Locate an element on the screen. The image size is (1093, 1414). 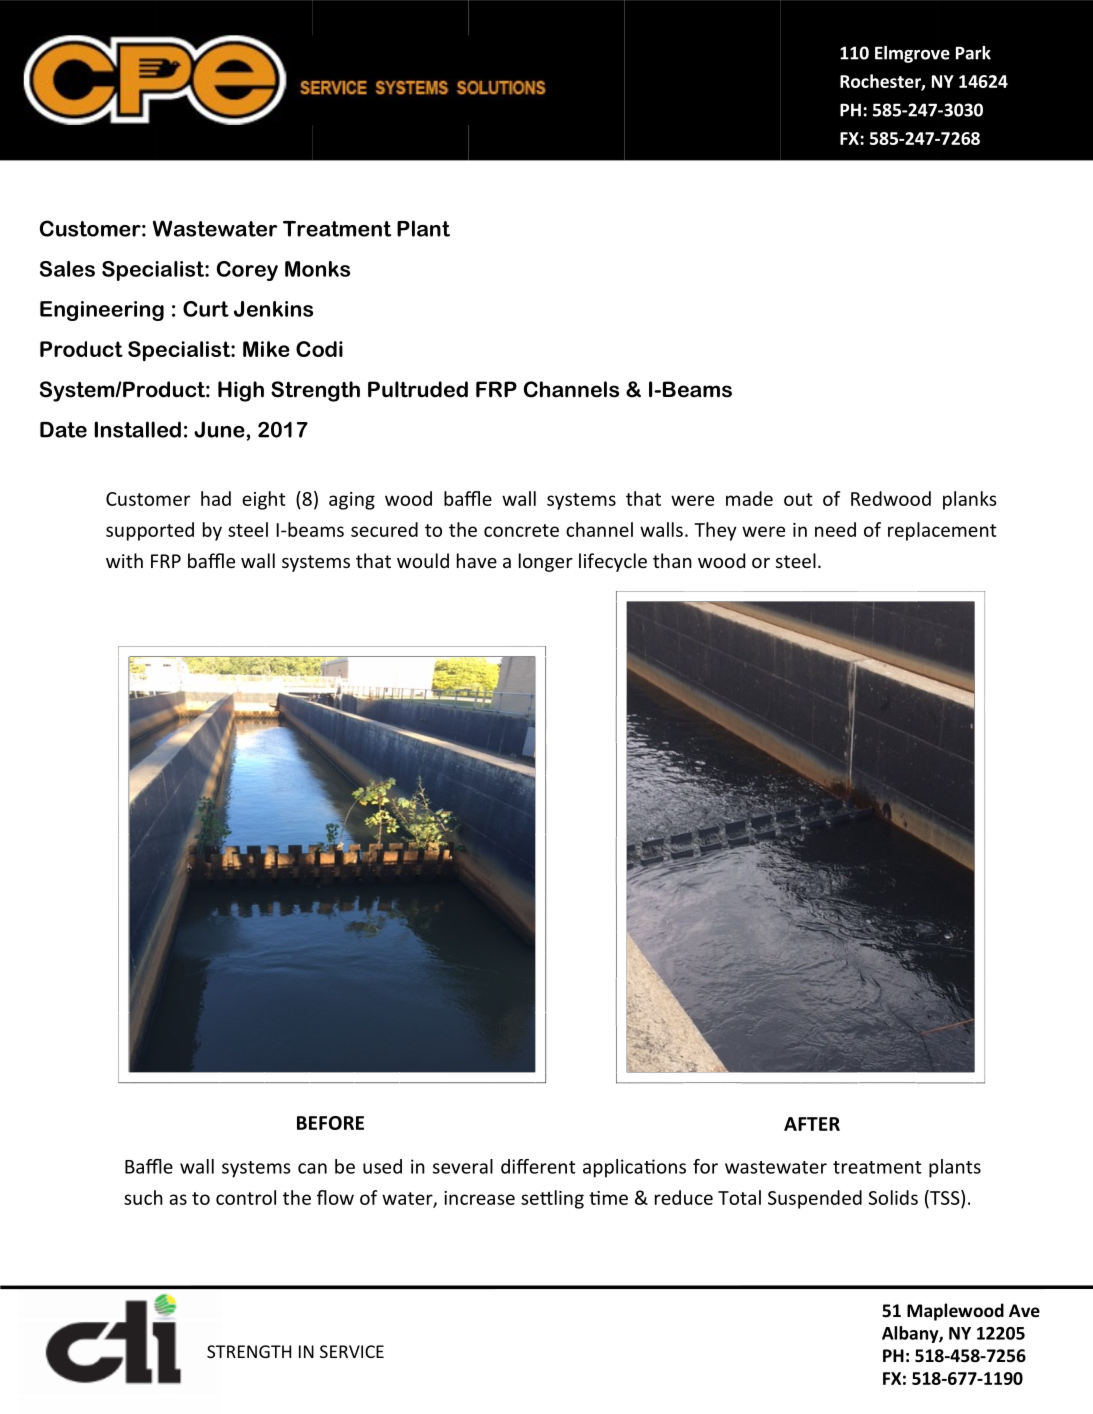
Monks is located at coordinates (317, 269).
